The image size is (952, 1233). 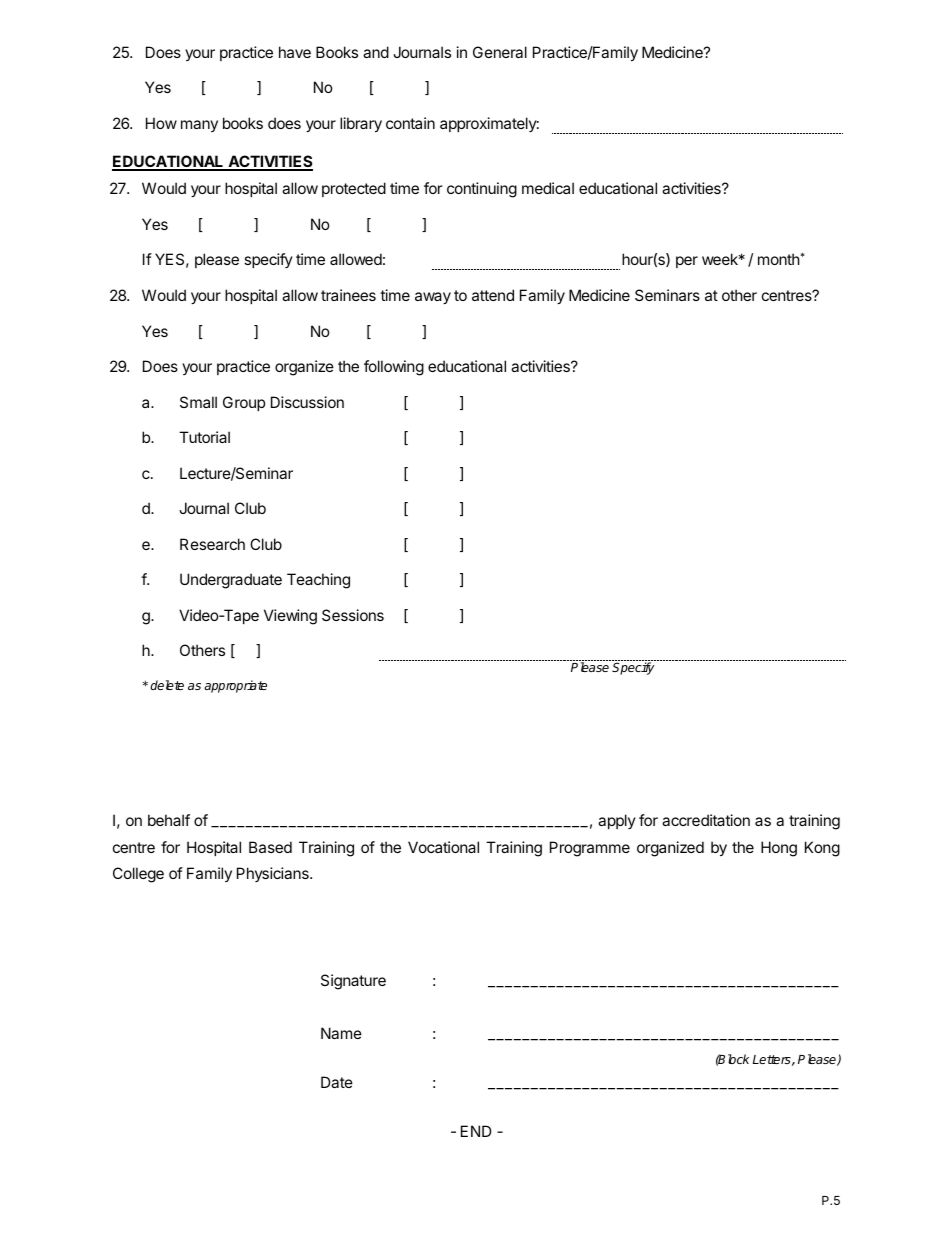 I want to click on Name, so click(x=341, y=1033).
